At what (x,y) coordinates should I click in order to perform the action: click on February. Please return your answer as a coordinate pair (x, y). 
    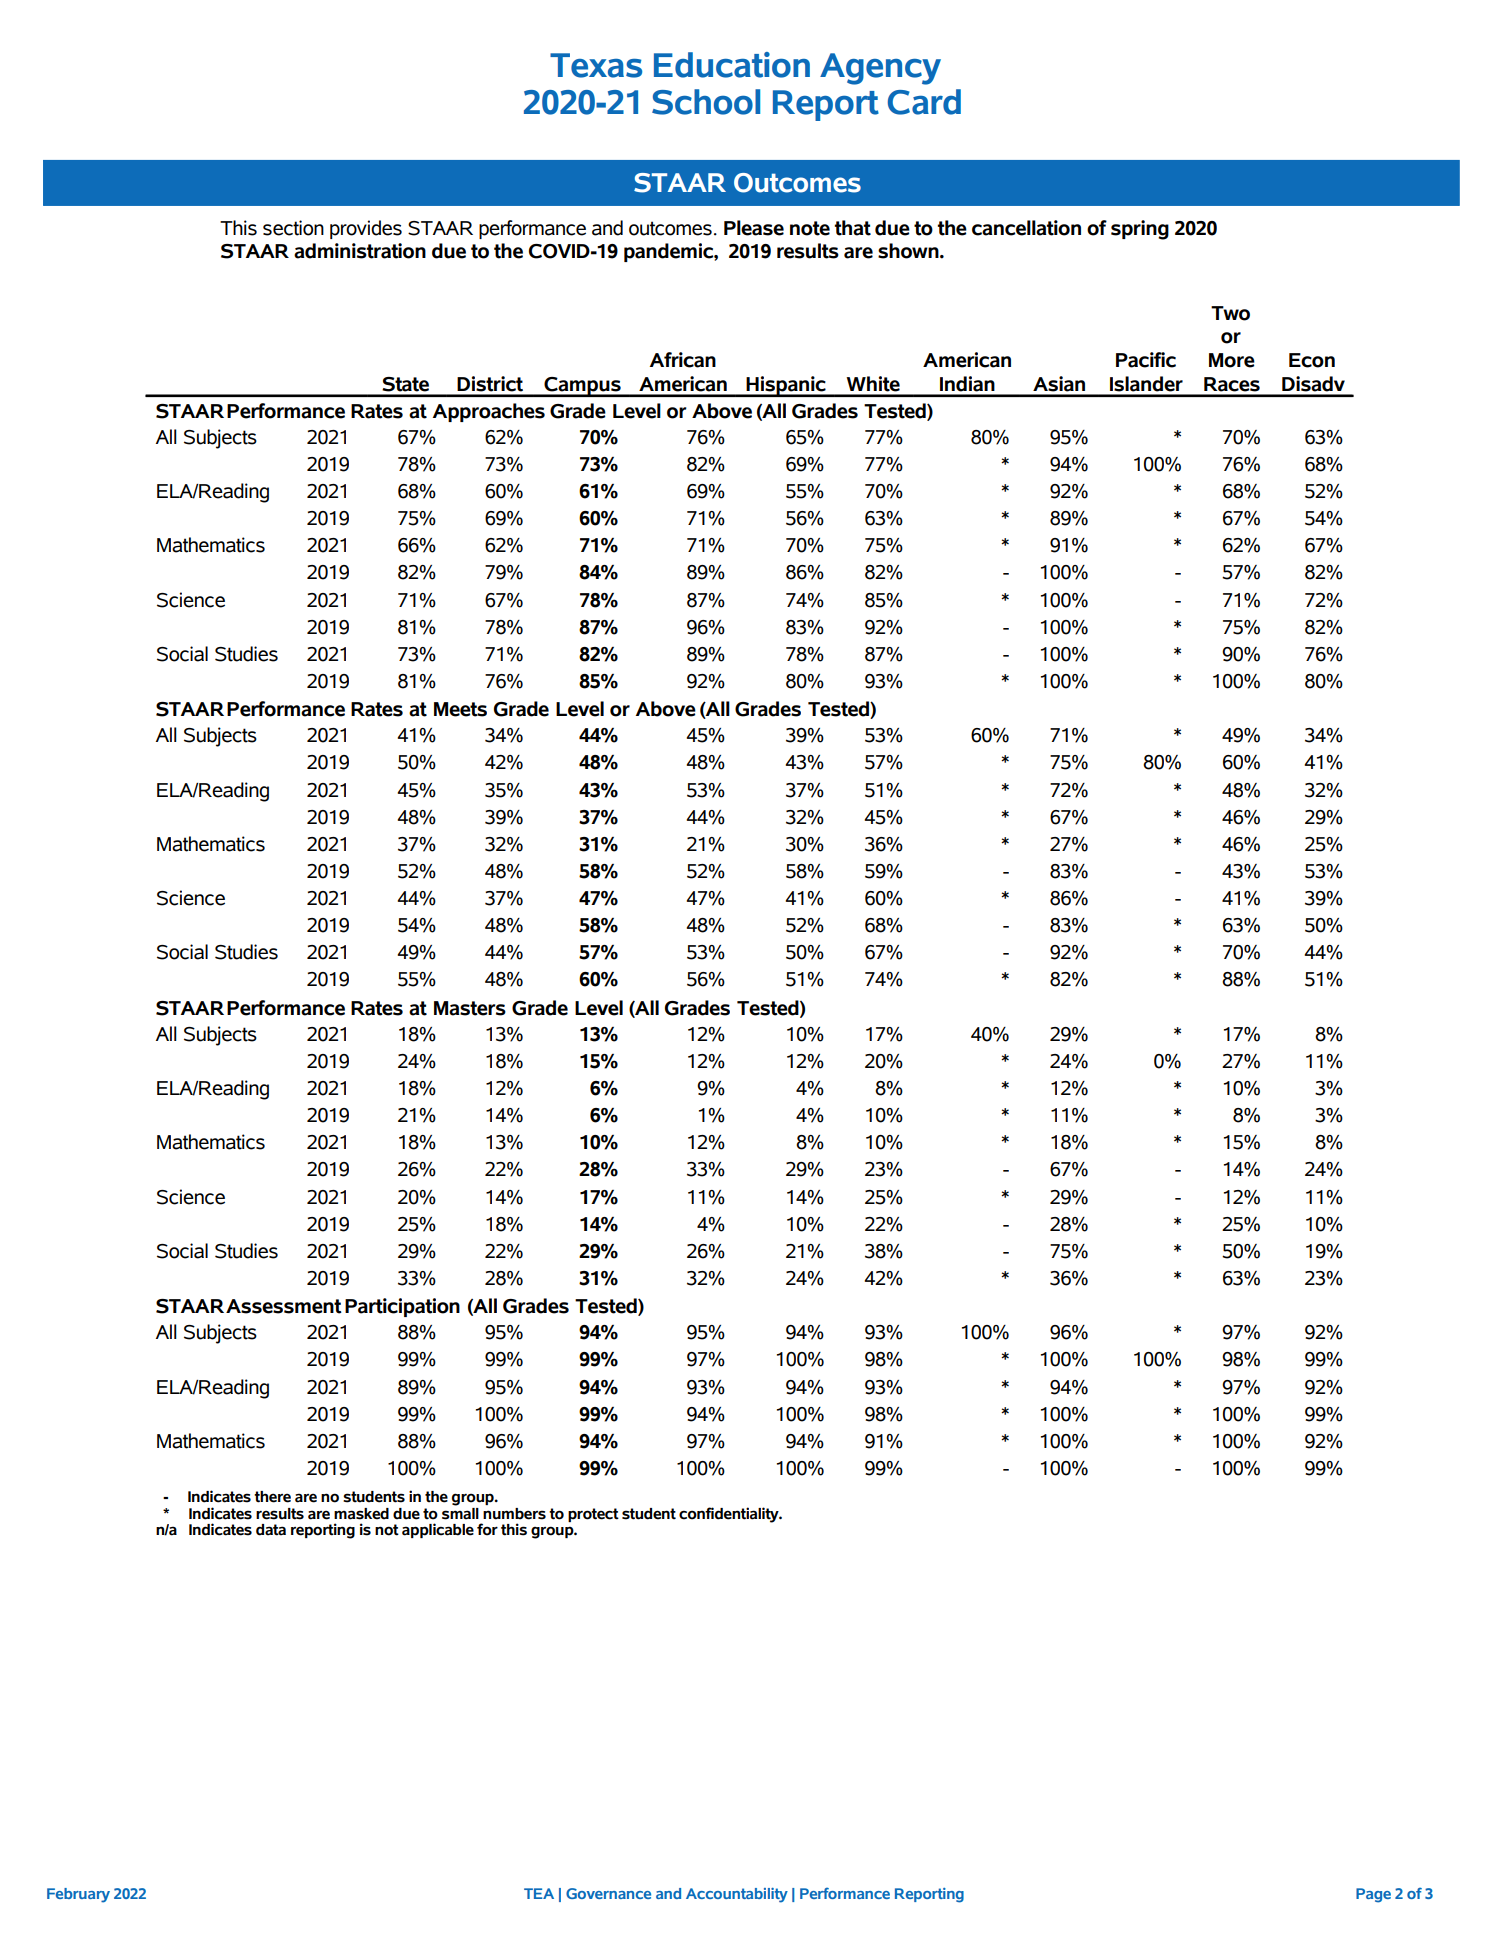
    Looking at the image, I should click on (78, 1895).
